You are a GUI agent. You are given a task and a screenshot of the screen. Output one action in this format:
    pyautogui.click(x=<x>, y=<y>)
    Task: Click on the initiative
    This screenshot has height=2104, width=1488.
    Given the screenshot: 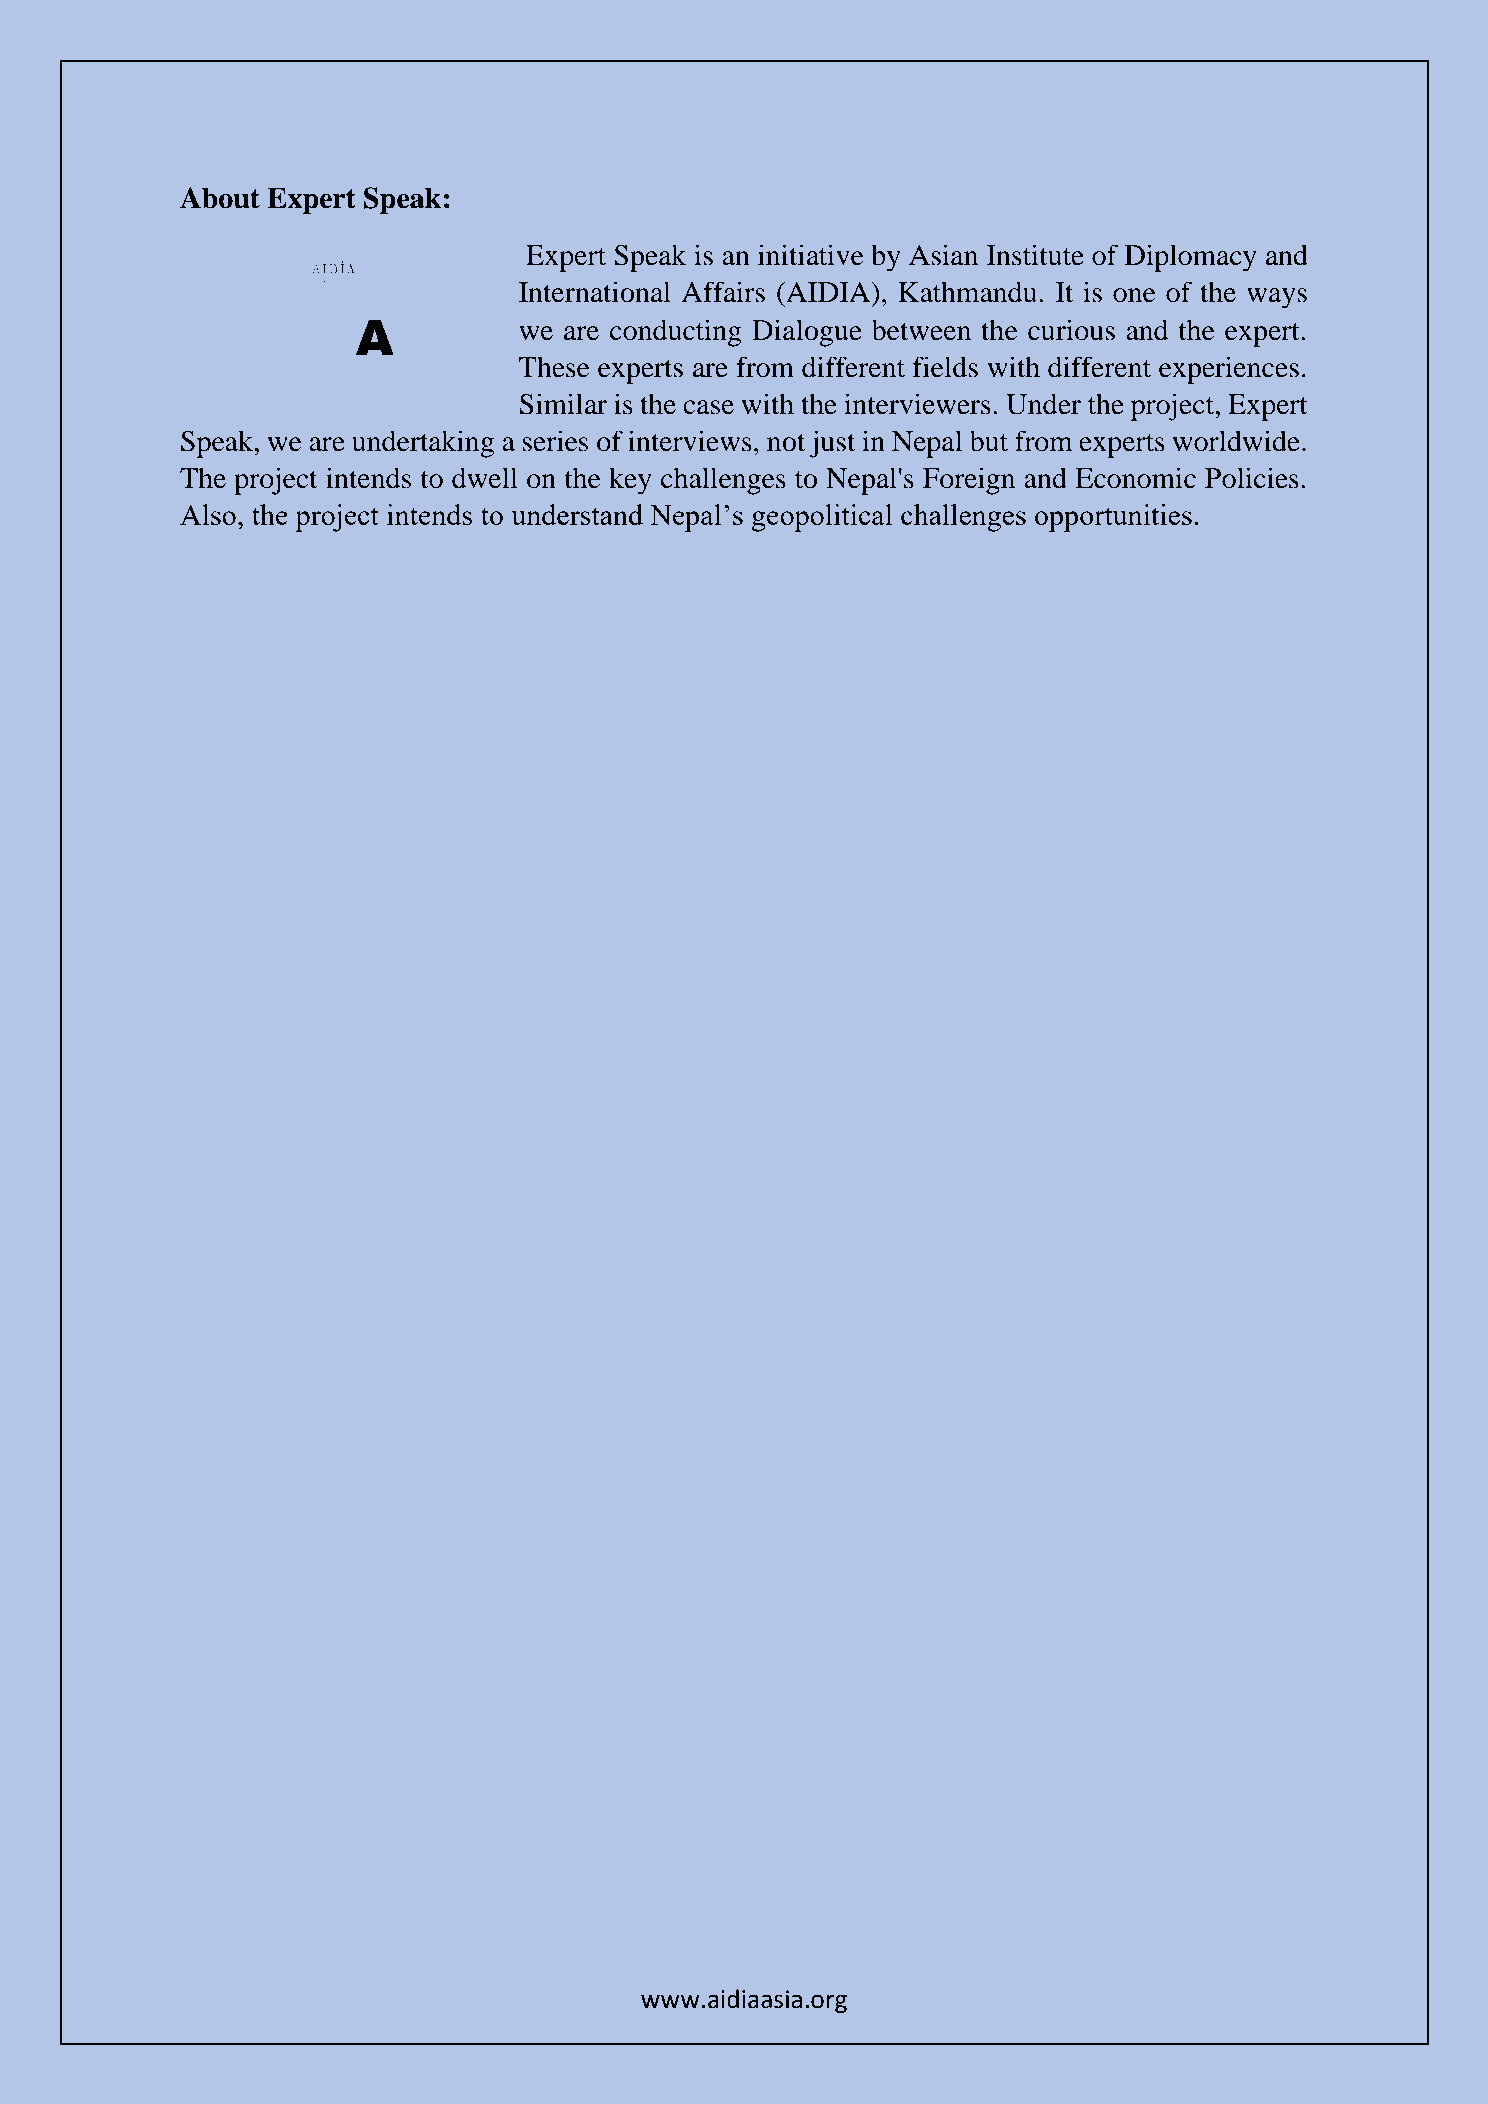 What is the action you would take?
    pyautogui.click(x=811, y=255)
